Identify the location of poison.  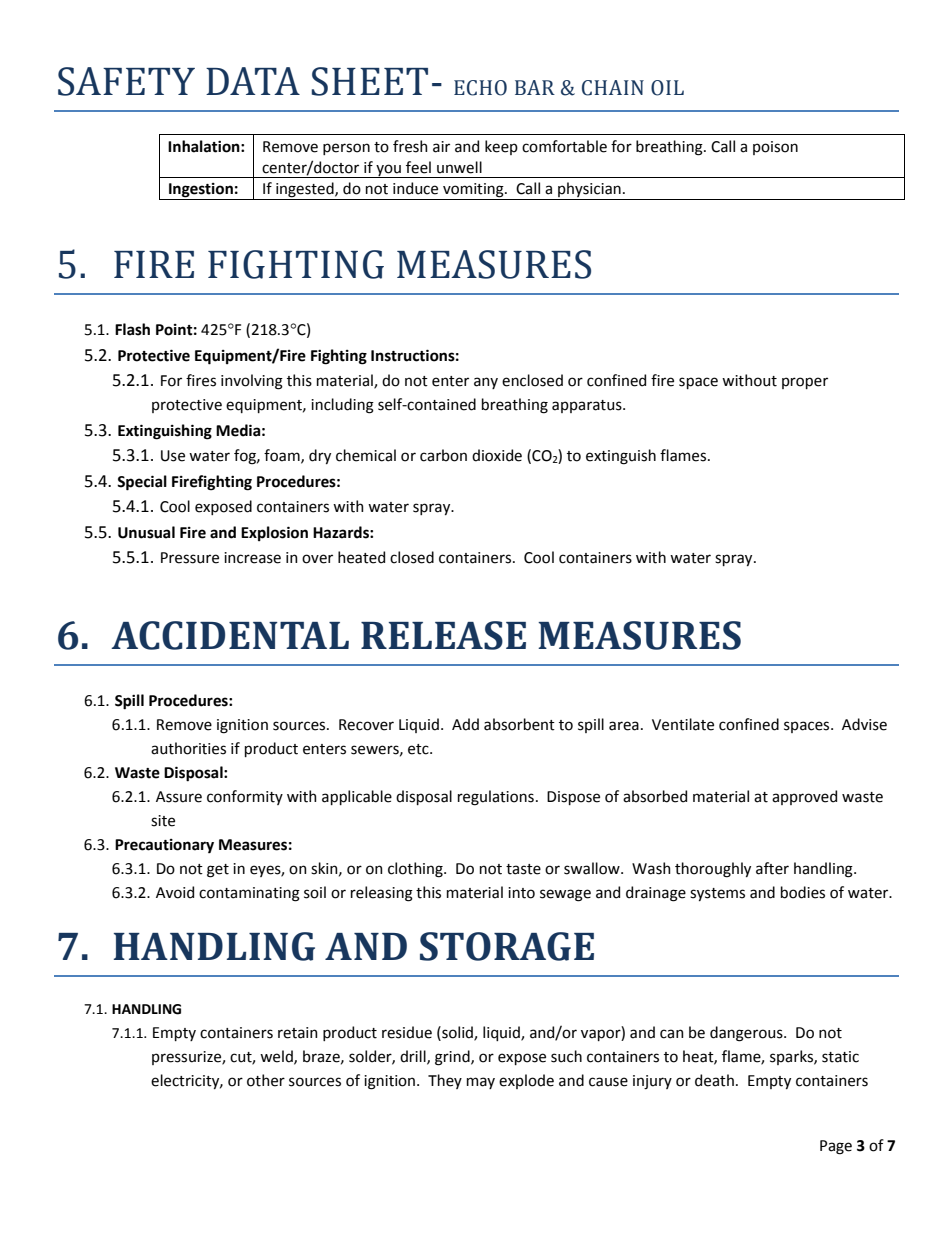
(775, 148).
